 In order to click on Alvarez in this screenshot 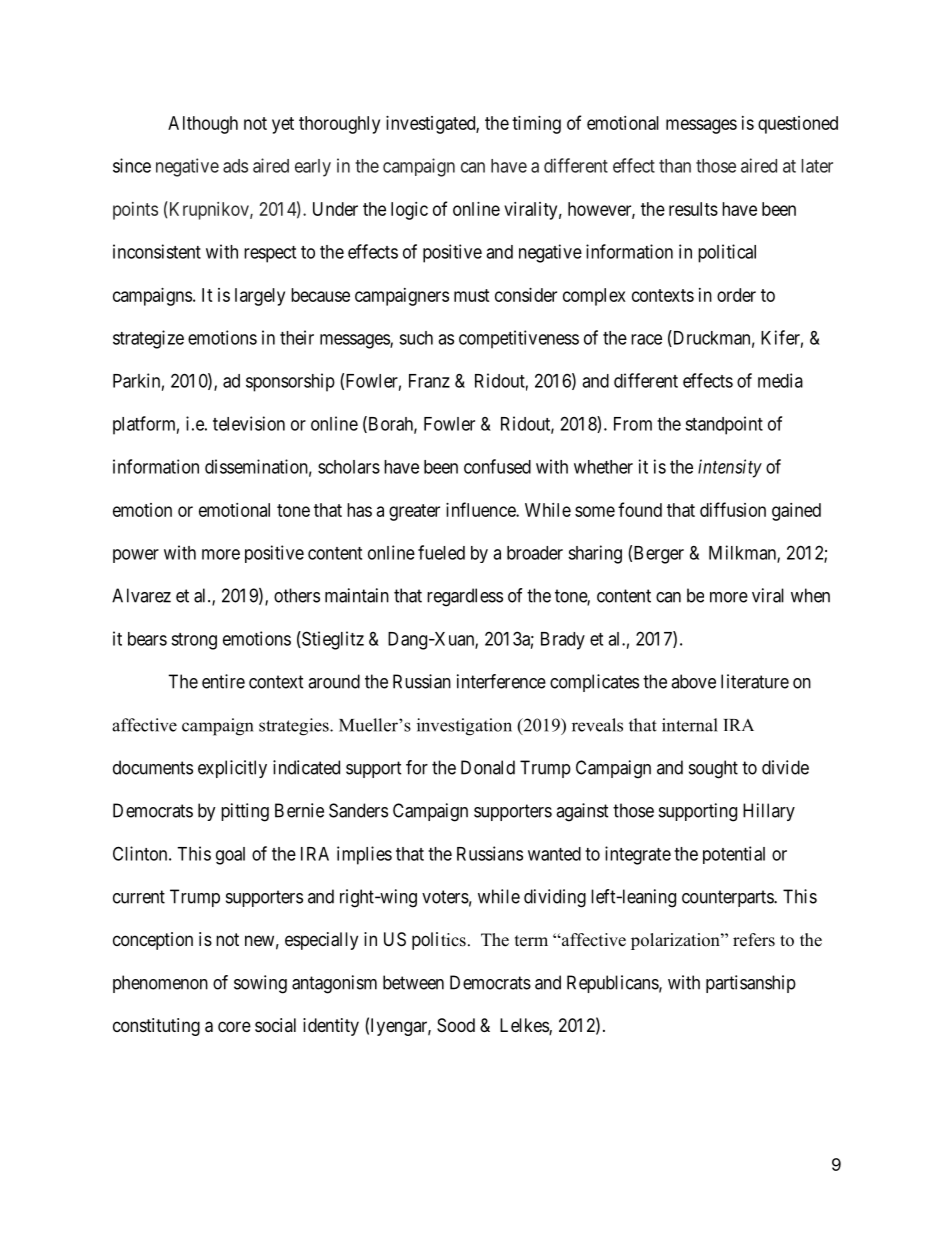, I will do `click(141, 595)`.
